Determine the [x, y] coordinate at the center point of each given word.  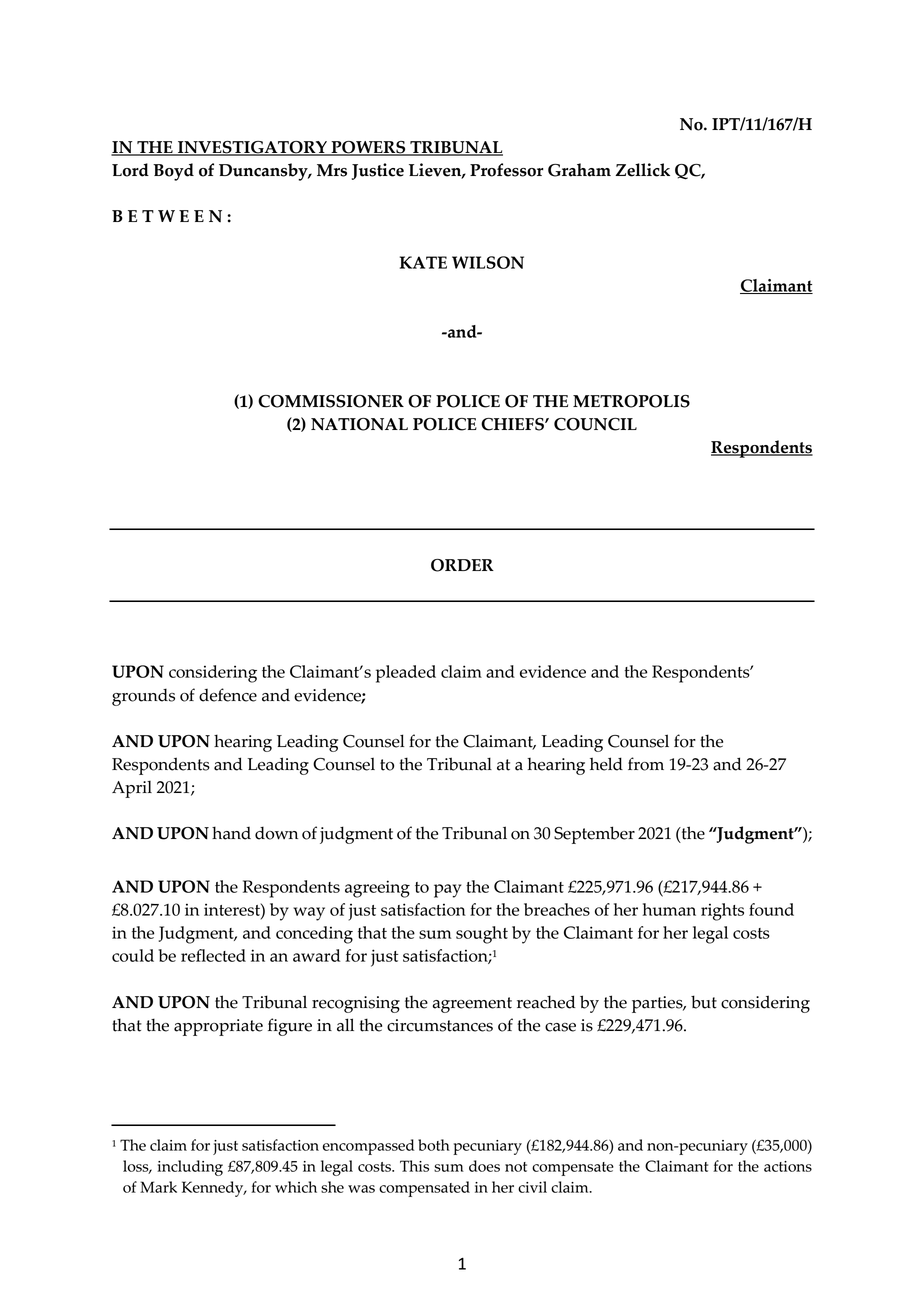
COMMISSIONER [331, 401]
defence [228, 695]
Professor [506, 170]
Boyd [173, 172]
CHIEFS [513, 424]
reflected [213, 955]
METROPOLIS [631, 401]
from [646, 764]
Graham [579, 170]
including [190, 1168]
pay [447, 891]
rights [722, 912]
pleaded [406, 674]
